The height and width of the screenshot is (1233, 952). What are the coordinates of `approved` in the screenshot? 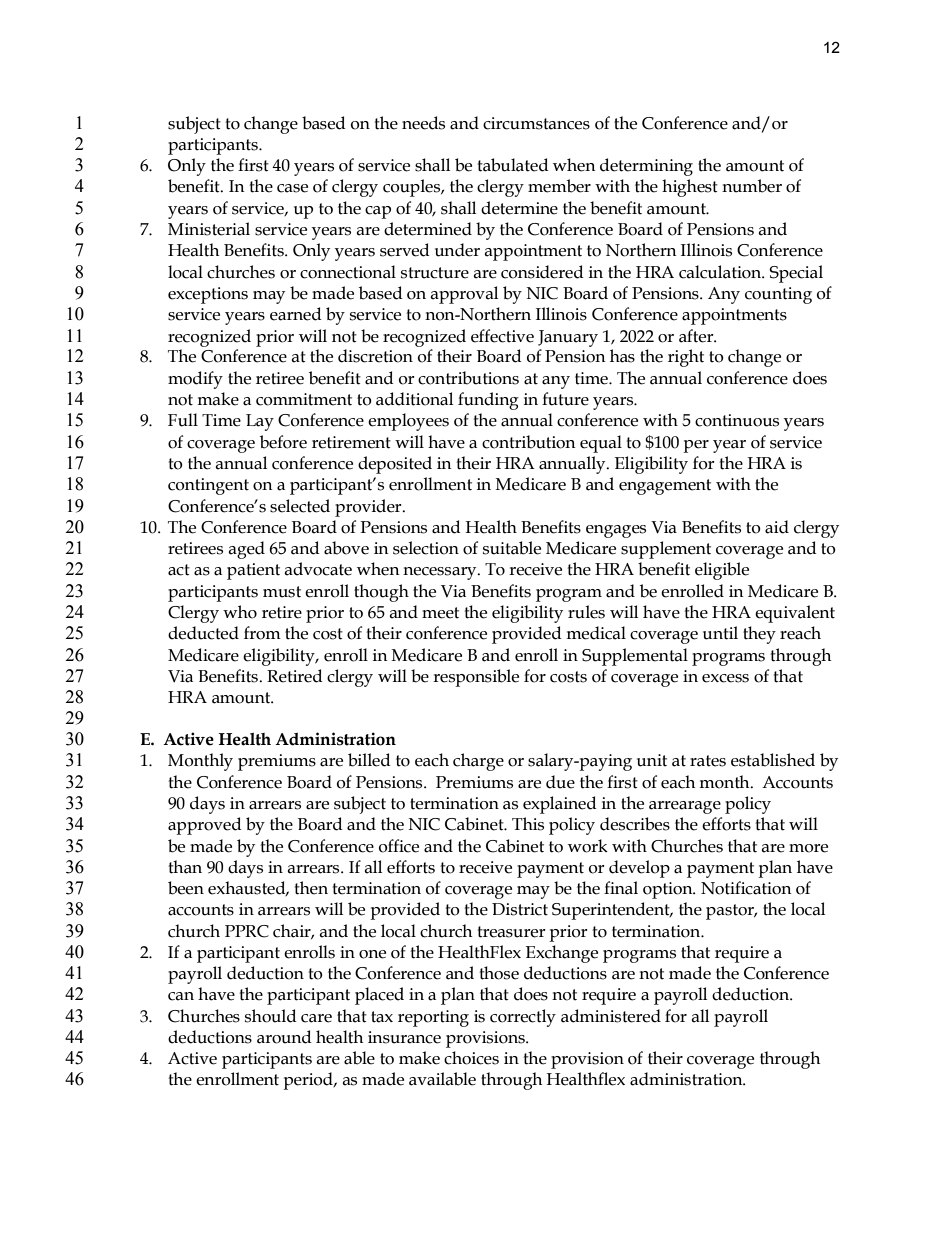 It's located at (205, 826).
